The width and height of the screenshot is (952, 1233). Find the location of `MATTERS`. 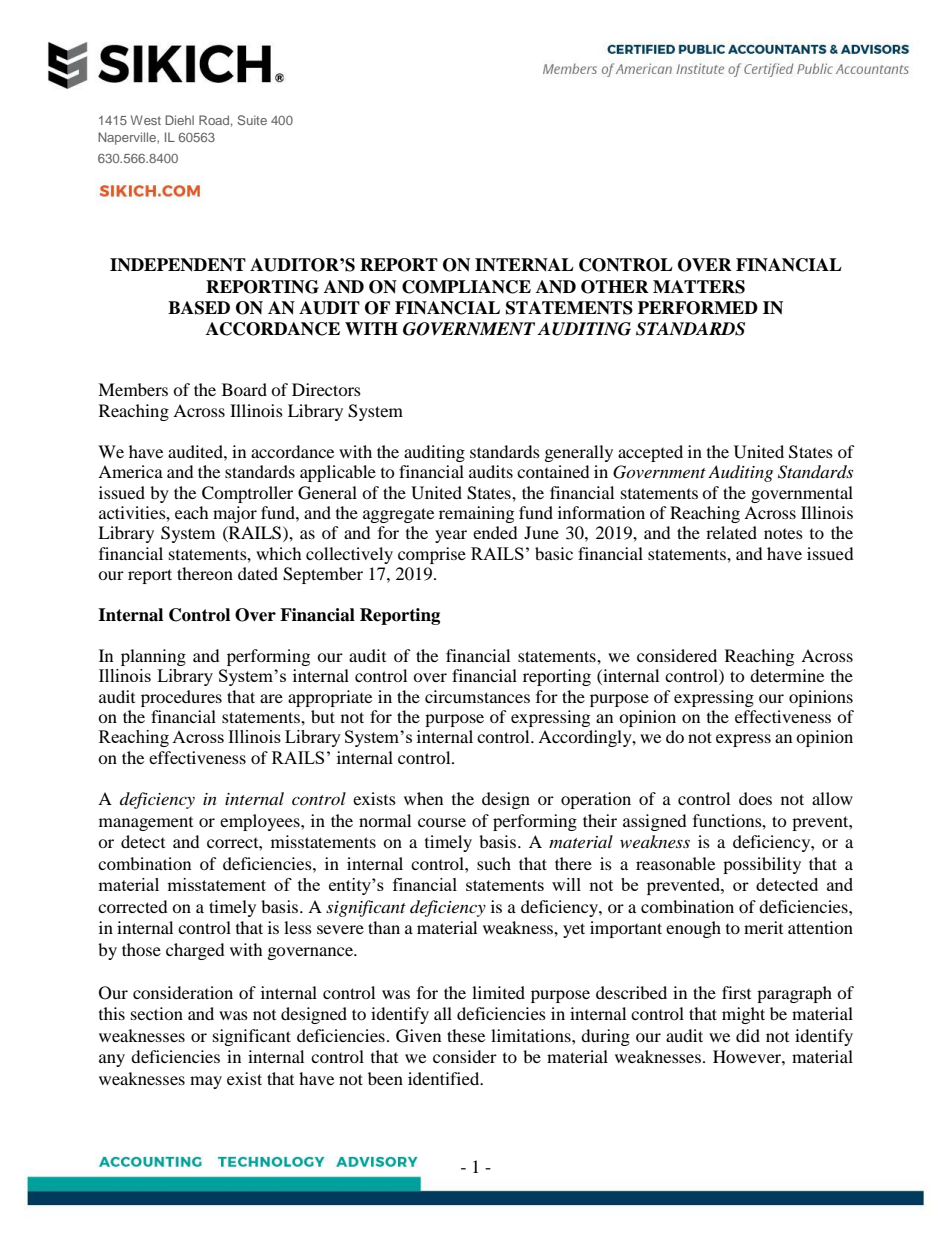

MATTERS is located at coordinates (699, 287).
